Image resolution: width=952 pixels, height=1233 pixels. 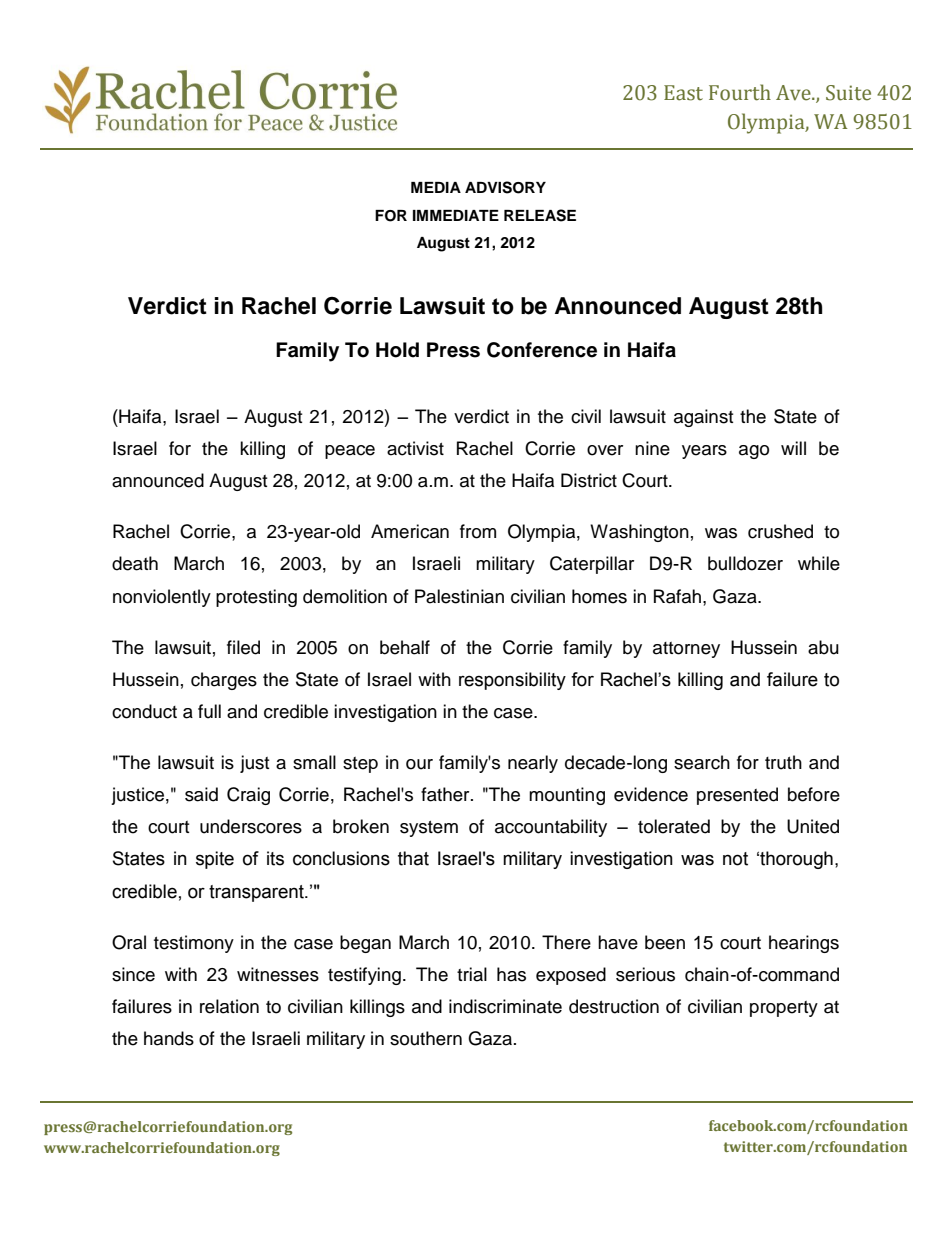 I want to click on crushed, so click(x=780, y=531).
